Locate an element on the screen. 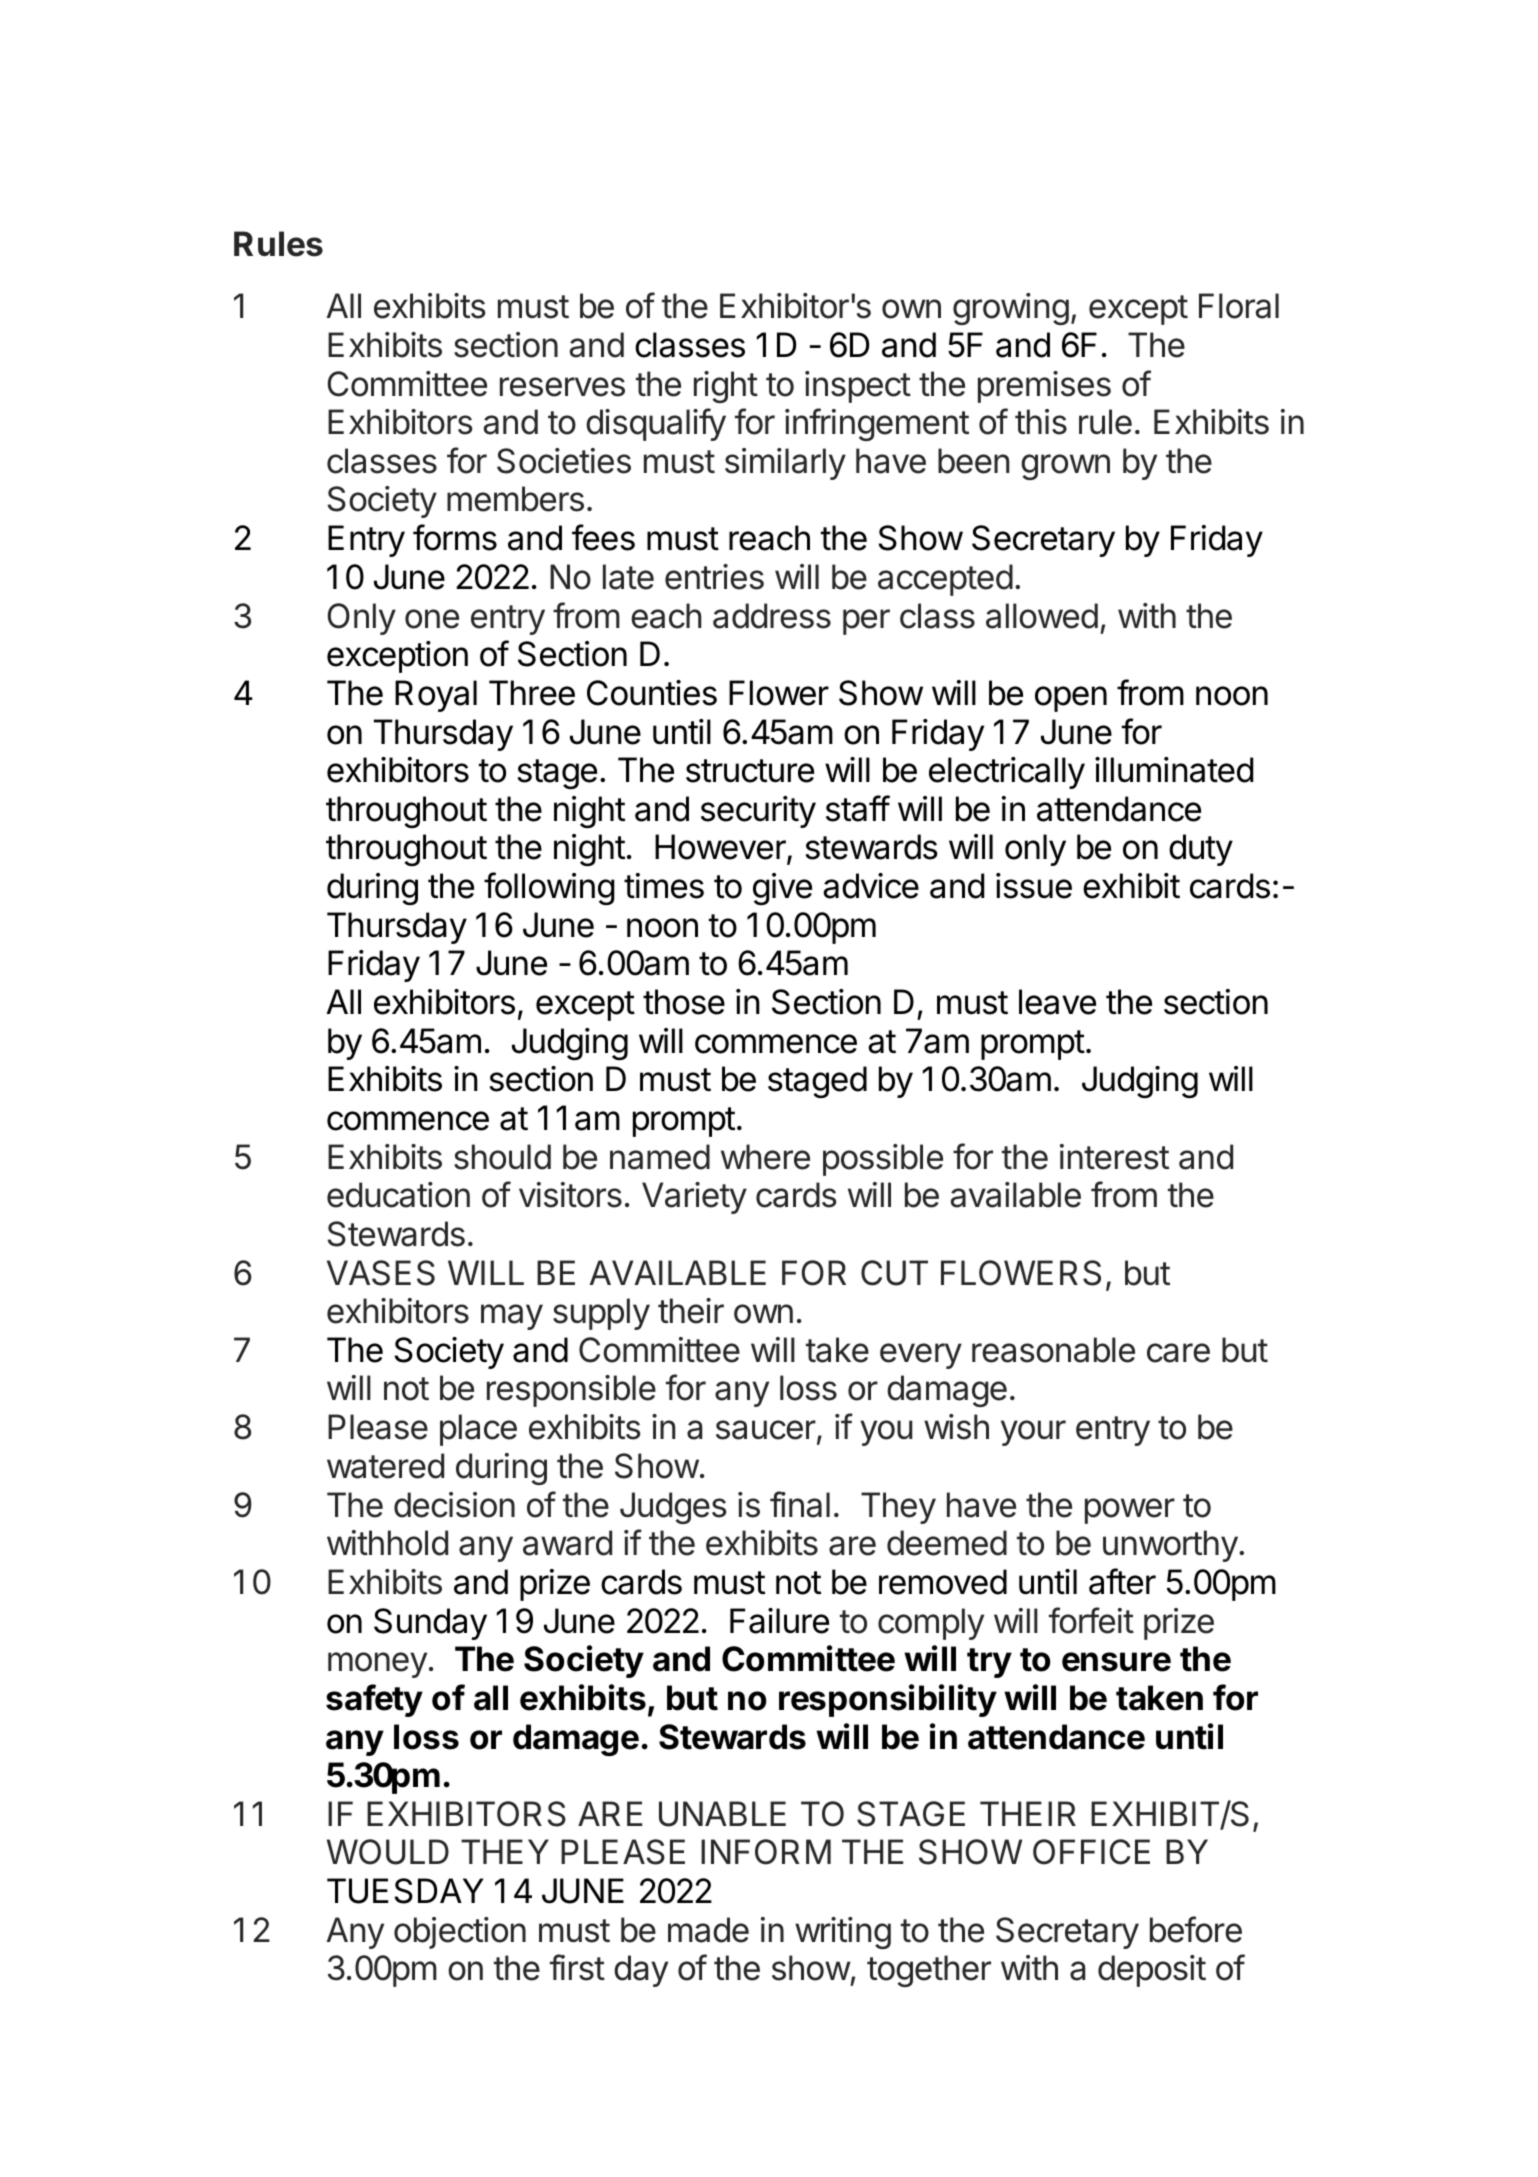 This screenshot has height=2177, width=1538. inspect is located at coordinates (858, 387).
